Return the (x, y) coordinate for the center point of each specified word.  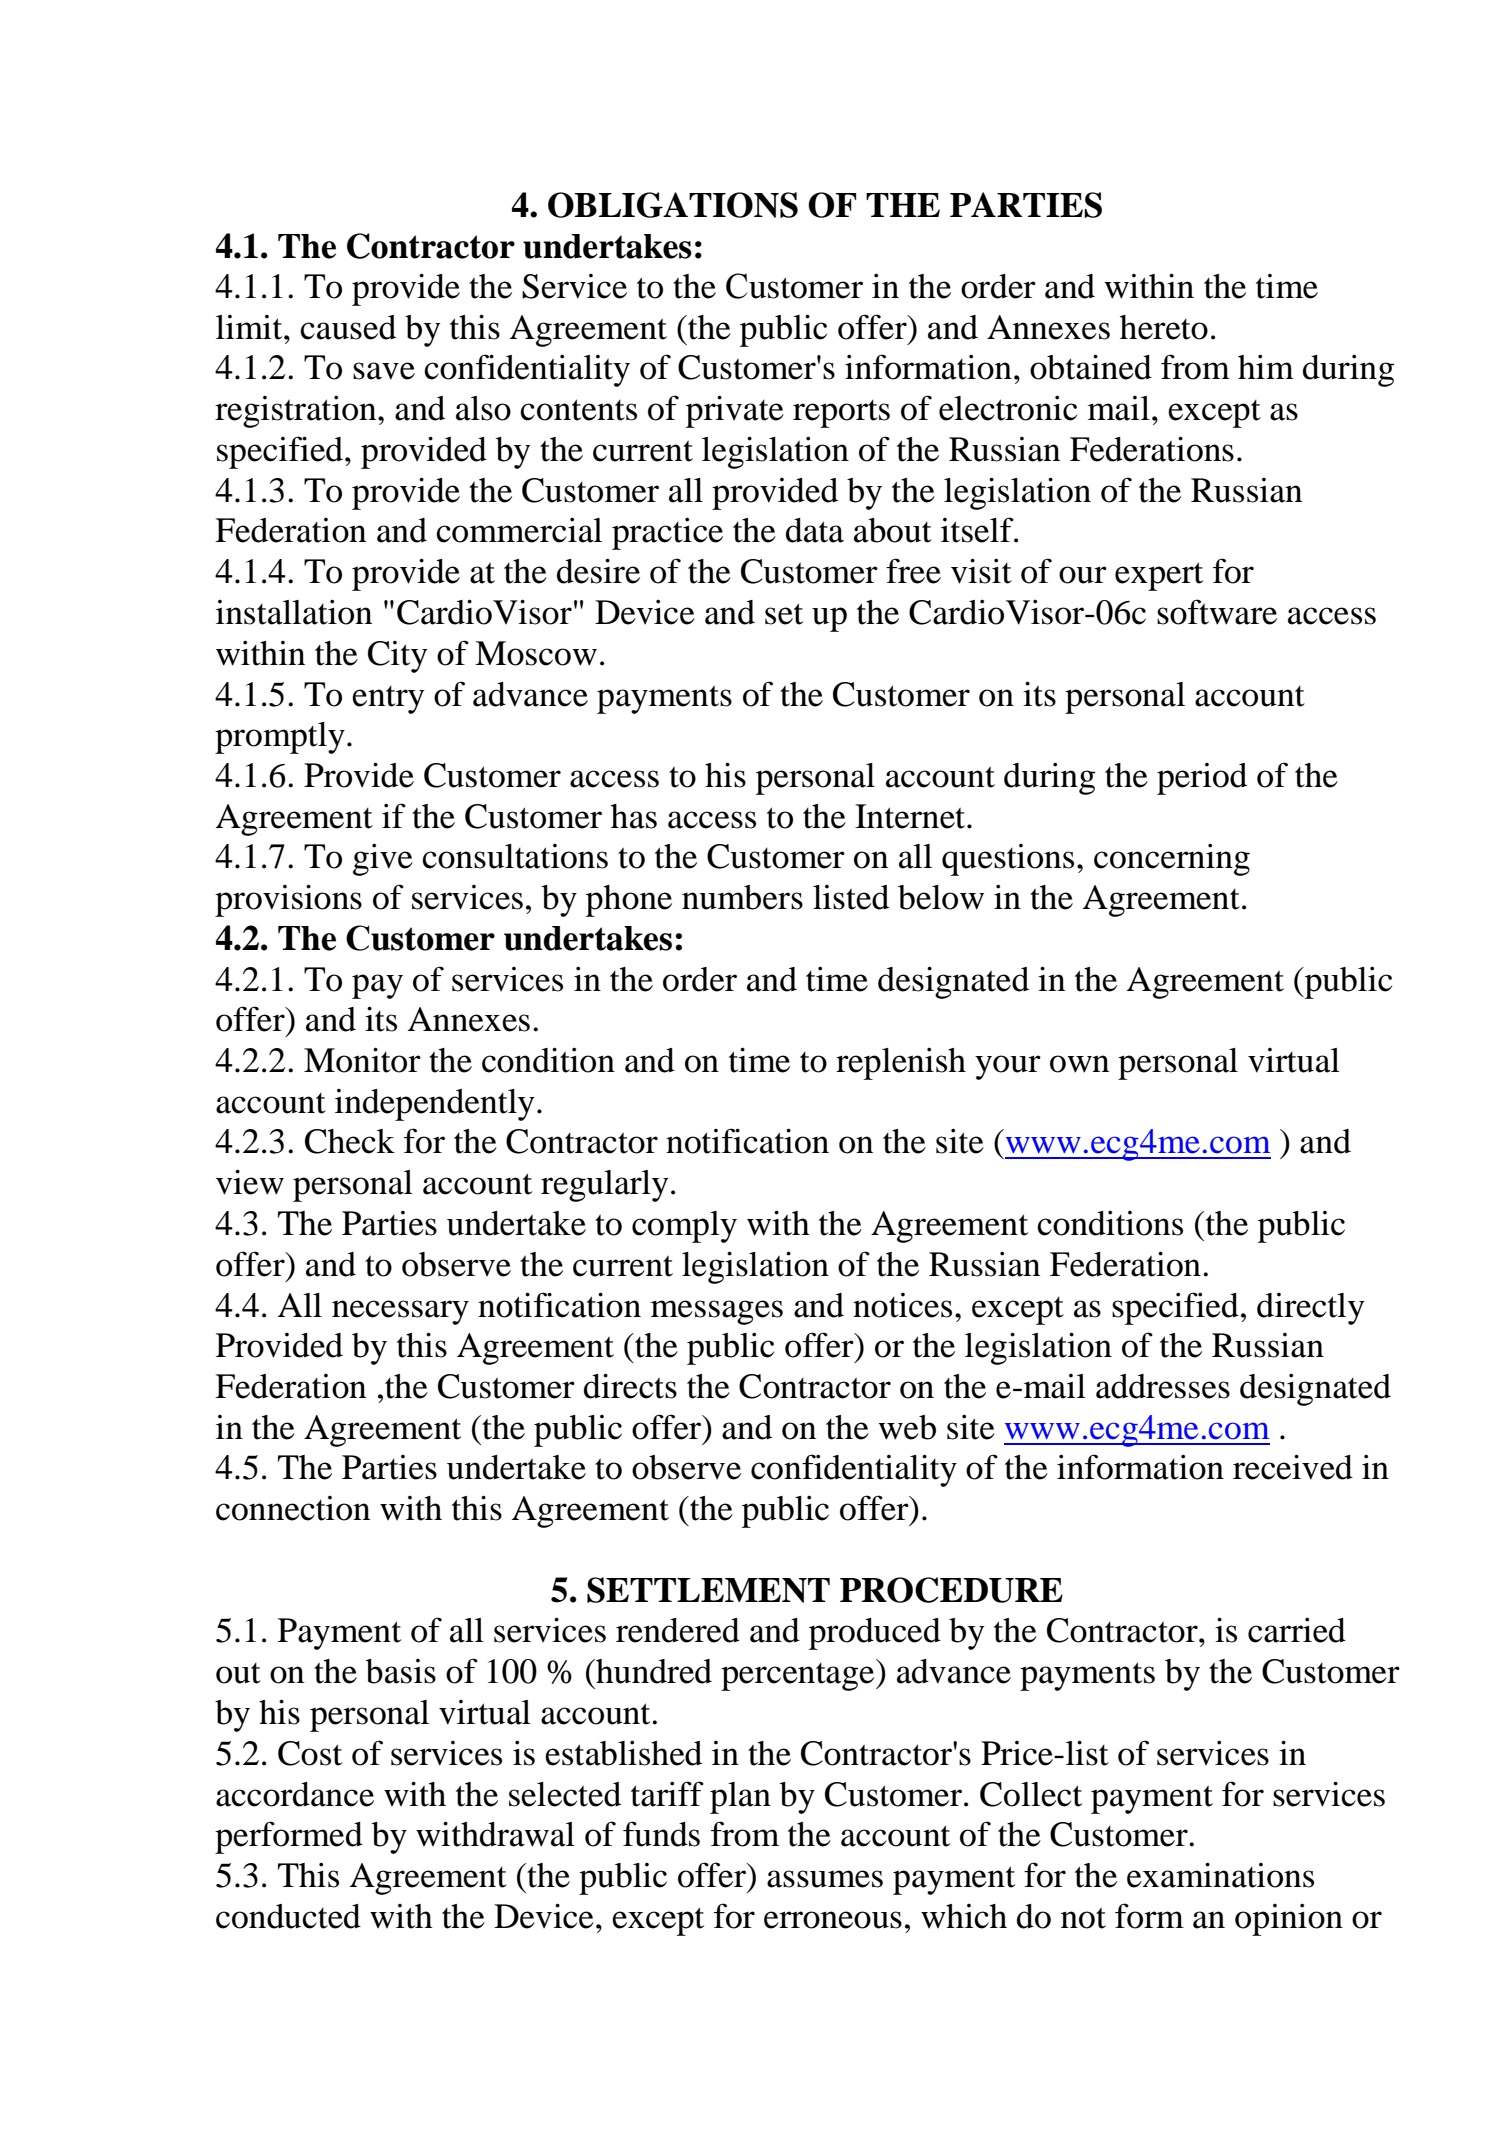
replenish (901, 1063)
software (1217, 612)
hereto (1164, 327)
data (815, 530)
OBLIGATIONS (673, 205)
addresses (1163, 1386)
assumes (825, 1879)
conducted (288, 1916)
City (398, 657)
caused (348, 327)
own (1079, 1064)
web (907, 1427)
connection (293, 1508)
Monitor (362, 1060)
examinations (1220, 1875)
